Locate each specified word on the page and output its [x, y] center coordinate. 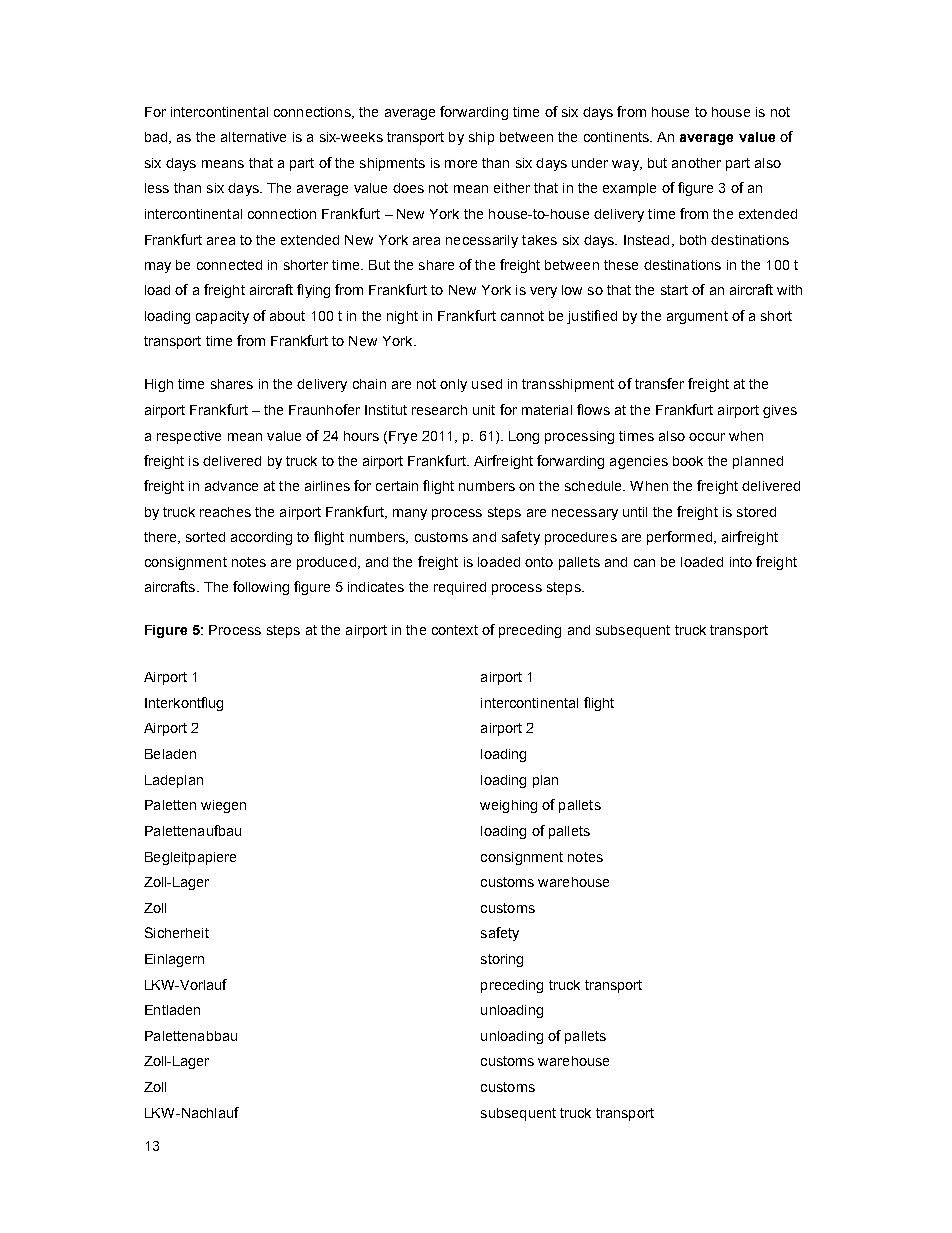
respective [189, 437]
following [261, 588]
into [741, 562]
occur [707, 437]
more [461, 164]
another [696, 163]
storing [502, 960]
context [455, 630]
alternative [253, 137]
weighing [508, 806]
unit [484, 410]
